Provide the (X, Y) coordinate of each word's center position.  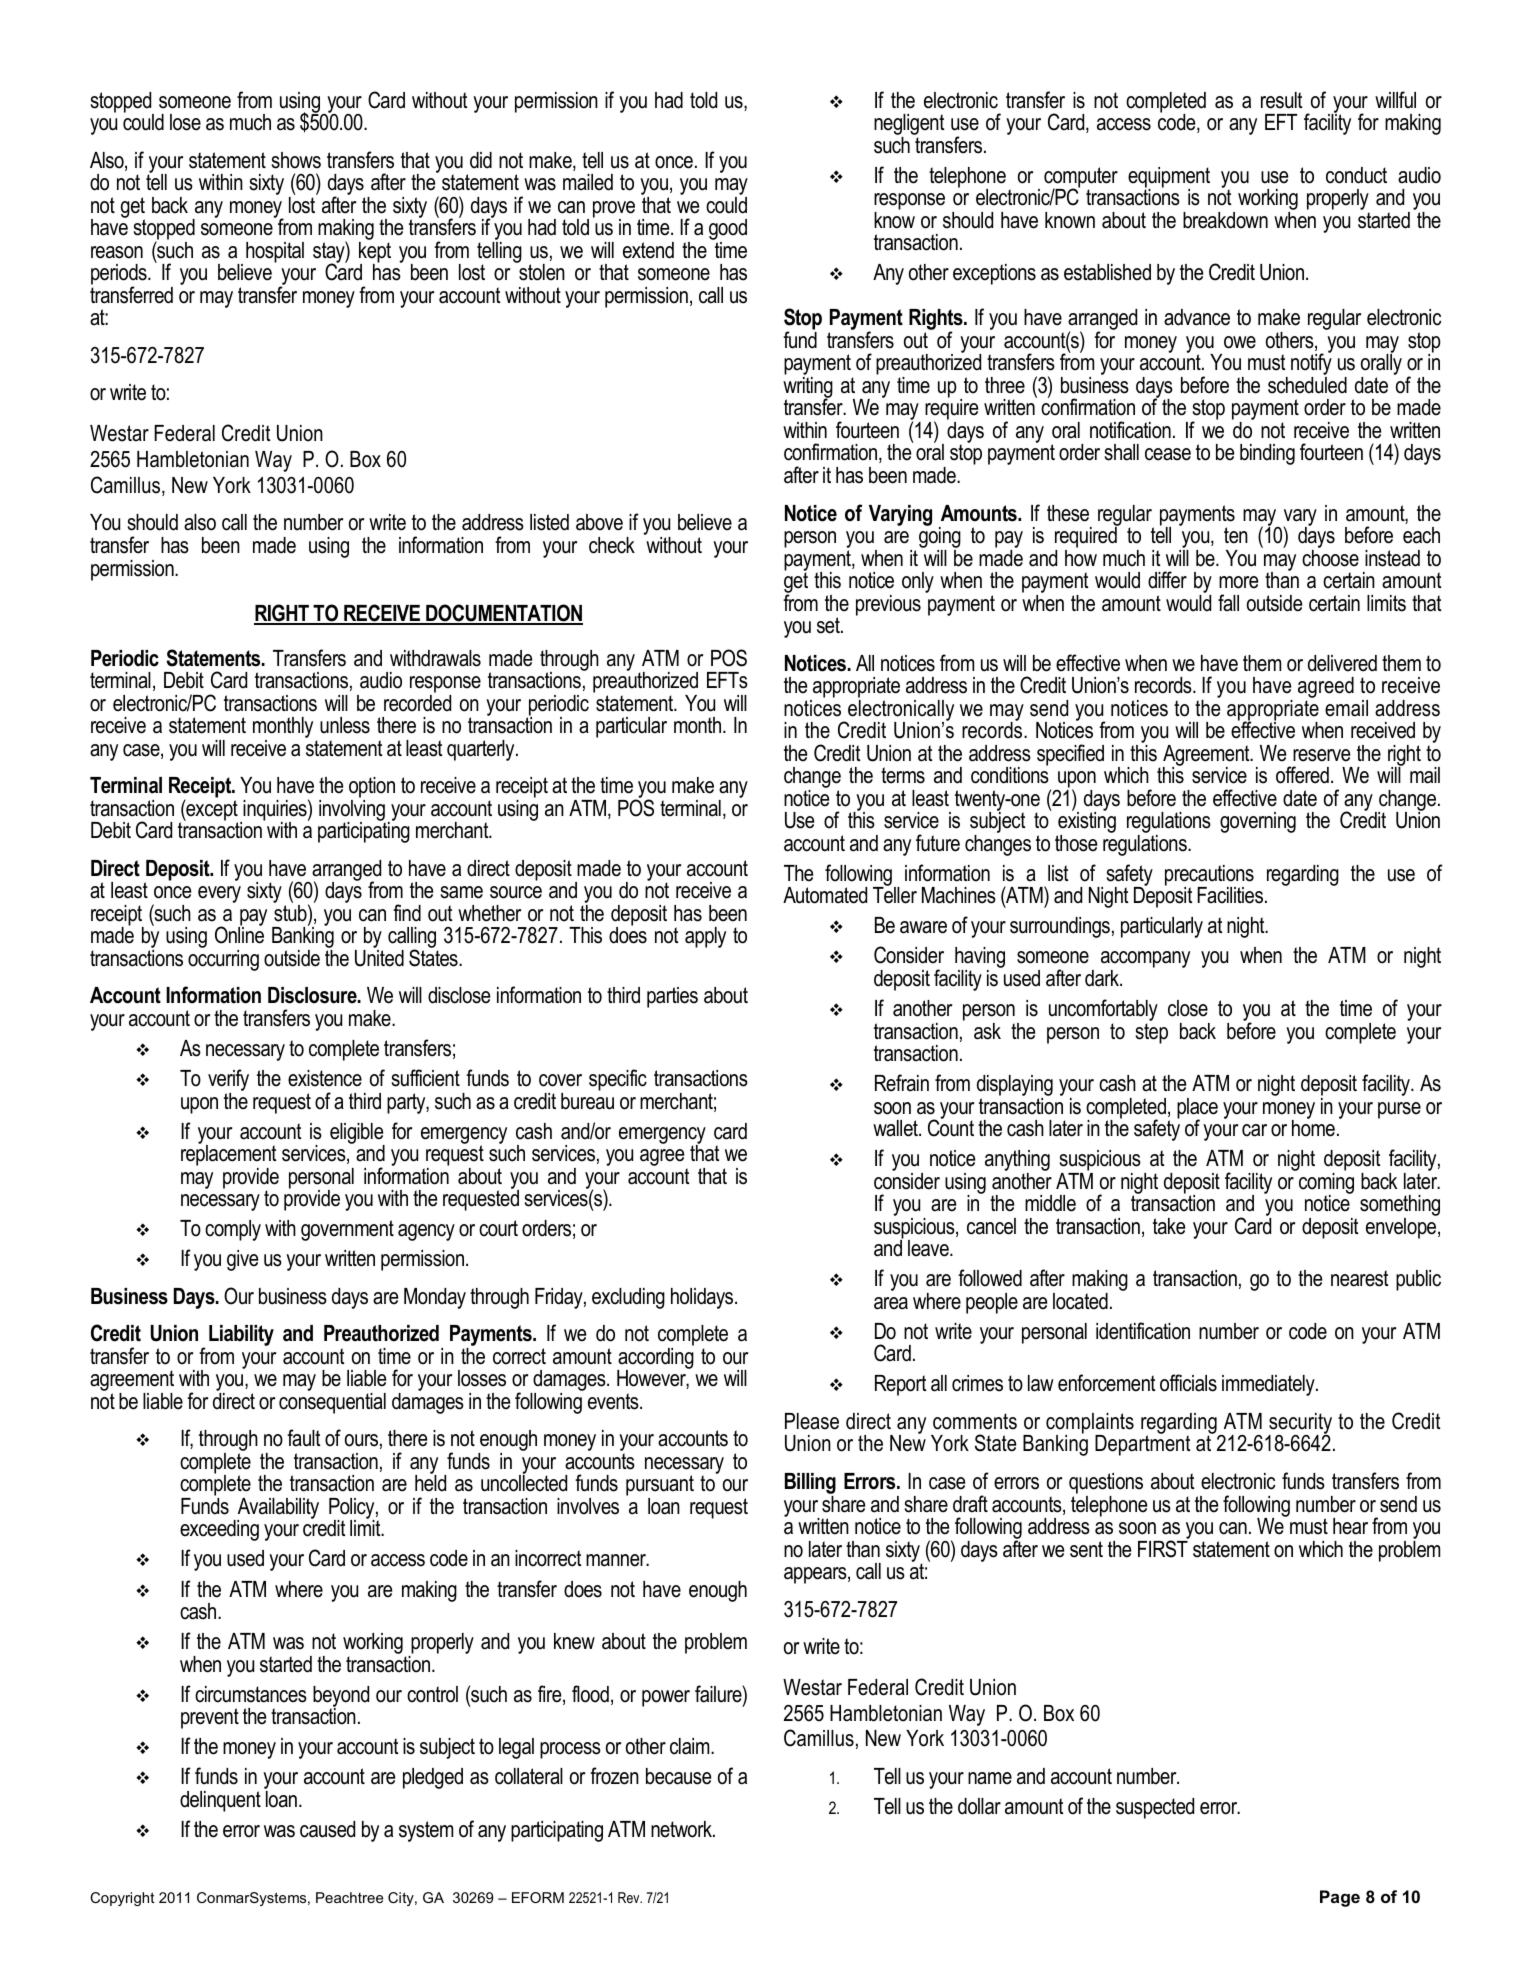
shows (296, 160)
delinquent (220, 1801)
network (682, 1829)
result (1282, 100)
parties (672, 997)
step (1151, 1033)
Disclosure (313, 995)
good (728, 231)
